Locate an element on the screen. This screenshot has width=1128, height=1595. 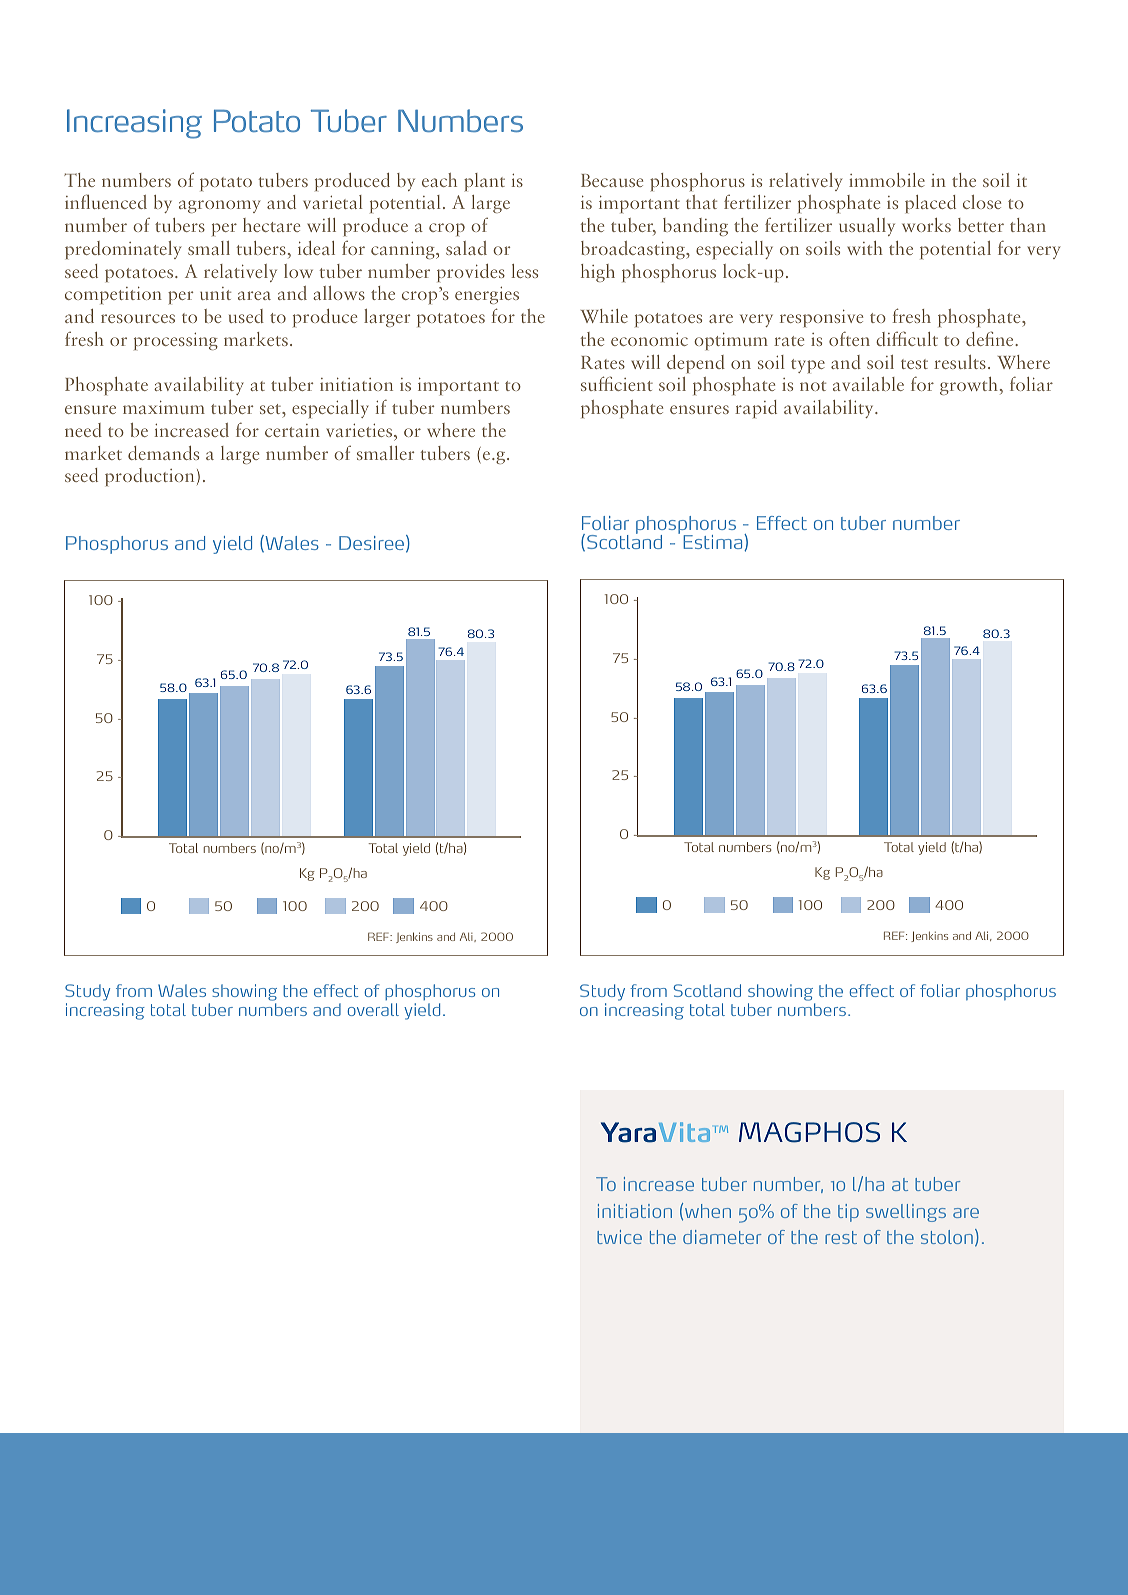
swellings is located at coordinates (906, 1213).
